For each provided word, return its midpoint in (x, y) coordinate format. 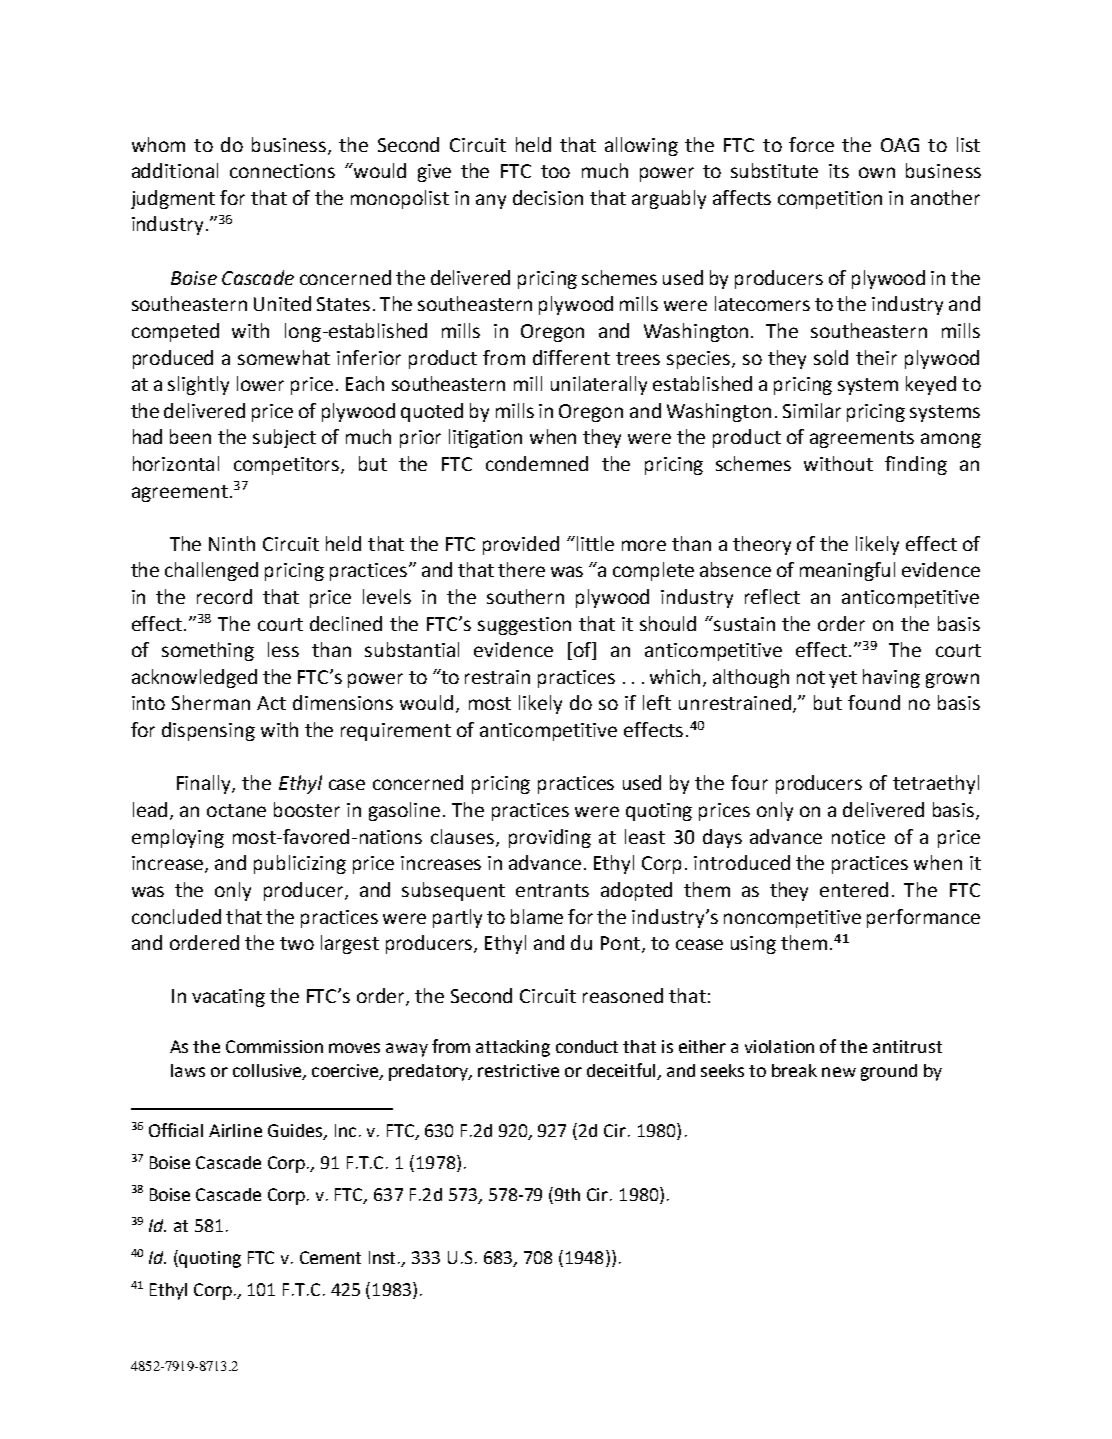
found (874, 702)
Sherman (211, 702)
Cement (330, 1257)
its (839, 171)
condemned (537, 463)
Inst (384, 1257)
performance (923, 918)
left (657, 702)
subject (284, 438)
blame (537, 916)
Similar (812, 410)
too (555, 171)
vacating (228, 998)
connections (282, 171)
